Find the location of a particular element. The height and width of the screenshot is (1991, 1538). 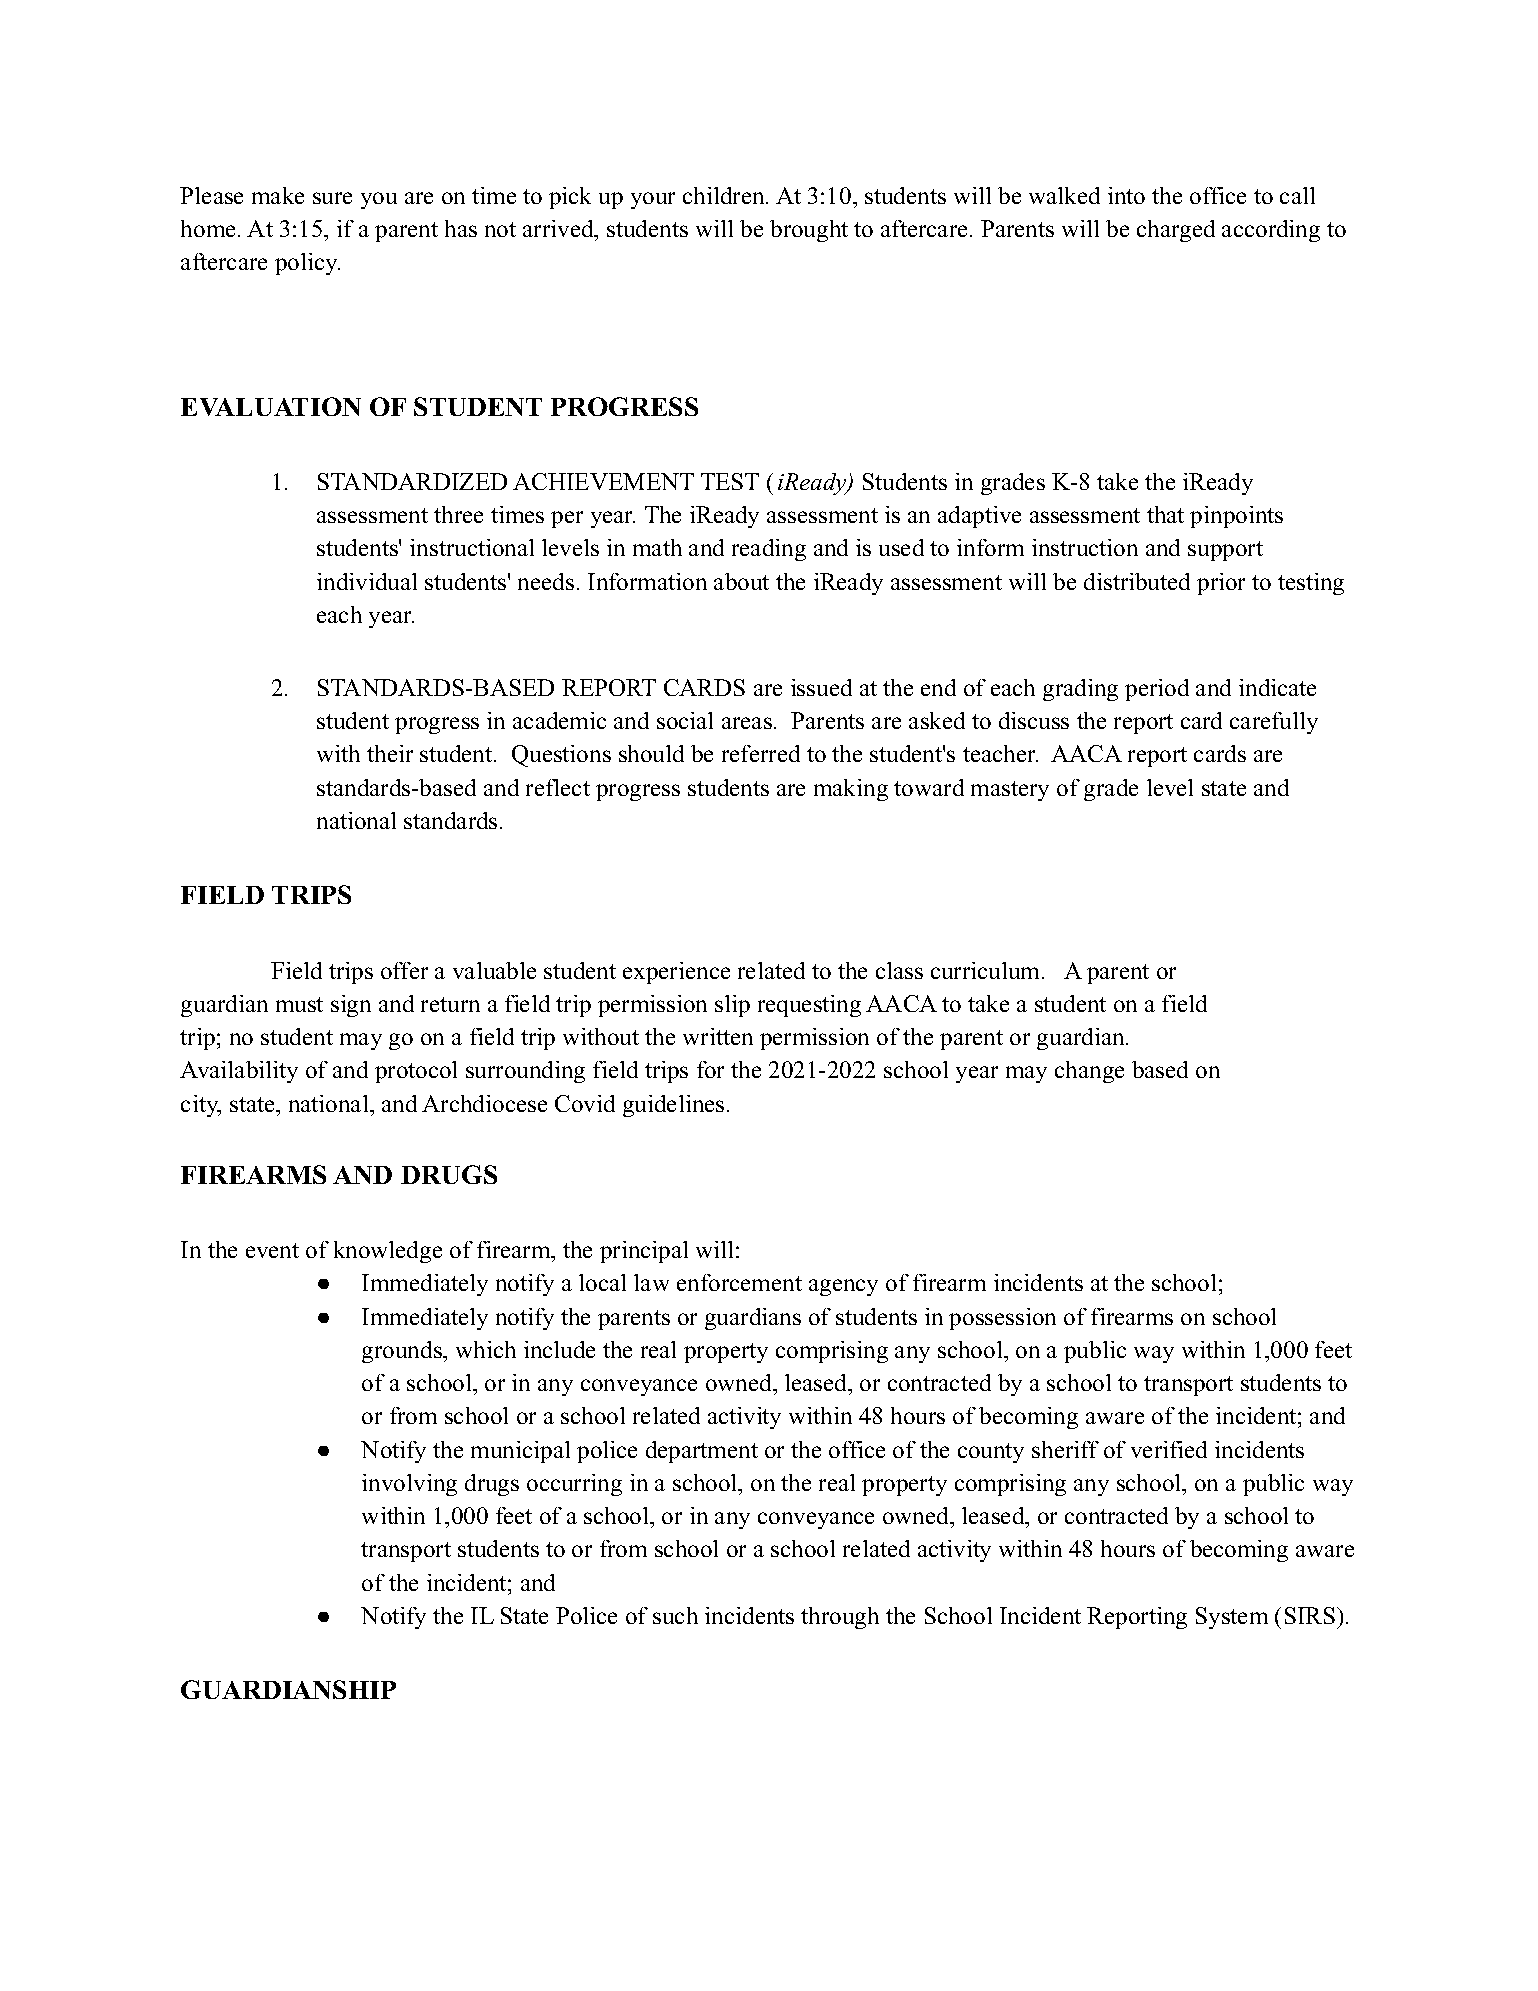

charged is located at coordinates (1176, 231).
